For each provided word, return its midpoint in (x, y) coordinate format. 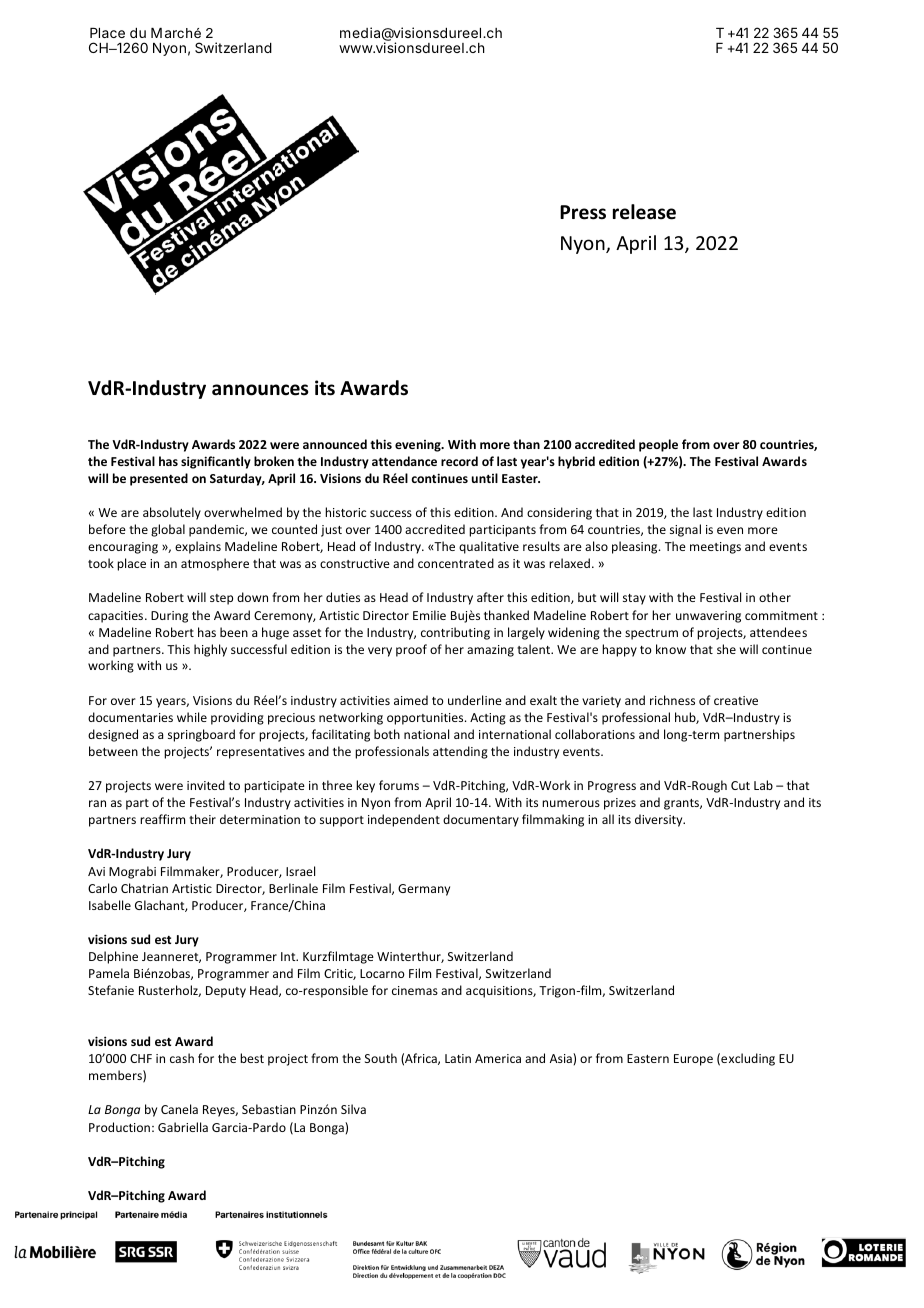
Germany (424, 890)
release (644, 212)
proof (411, 650)
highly (210, 650)
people (658, 445)
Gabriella (183, 1127)
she (726, 649)
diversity (660, 820)
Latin (458, 1058)
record (459, 461)
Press (583, 212)
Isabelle (110, 905)
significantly (216, 462)
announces (260, 390)
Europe (693, 1060)
